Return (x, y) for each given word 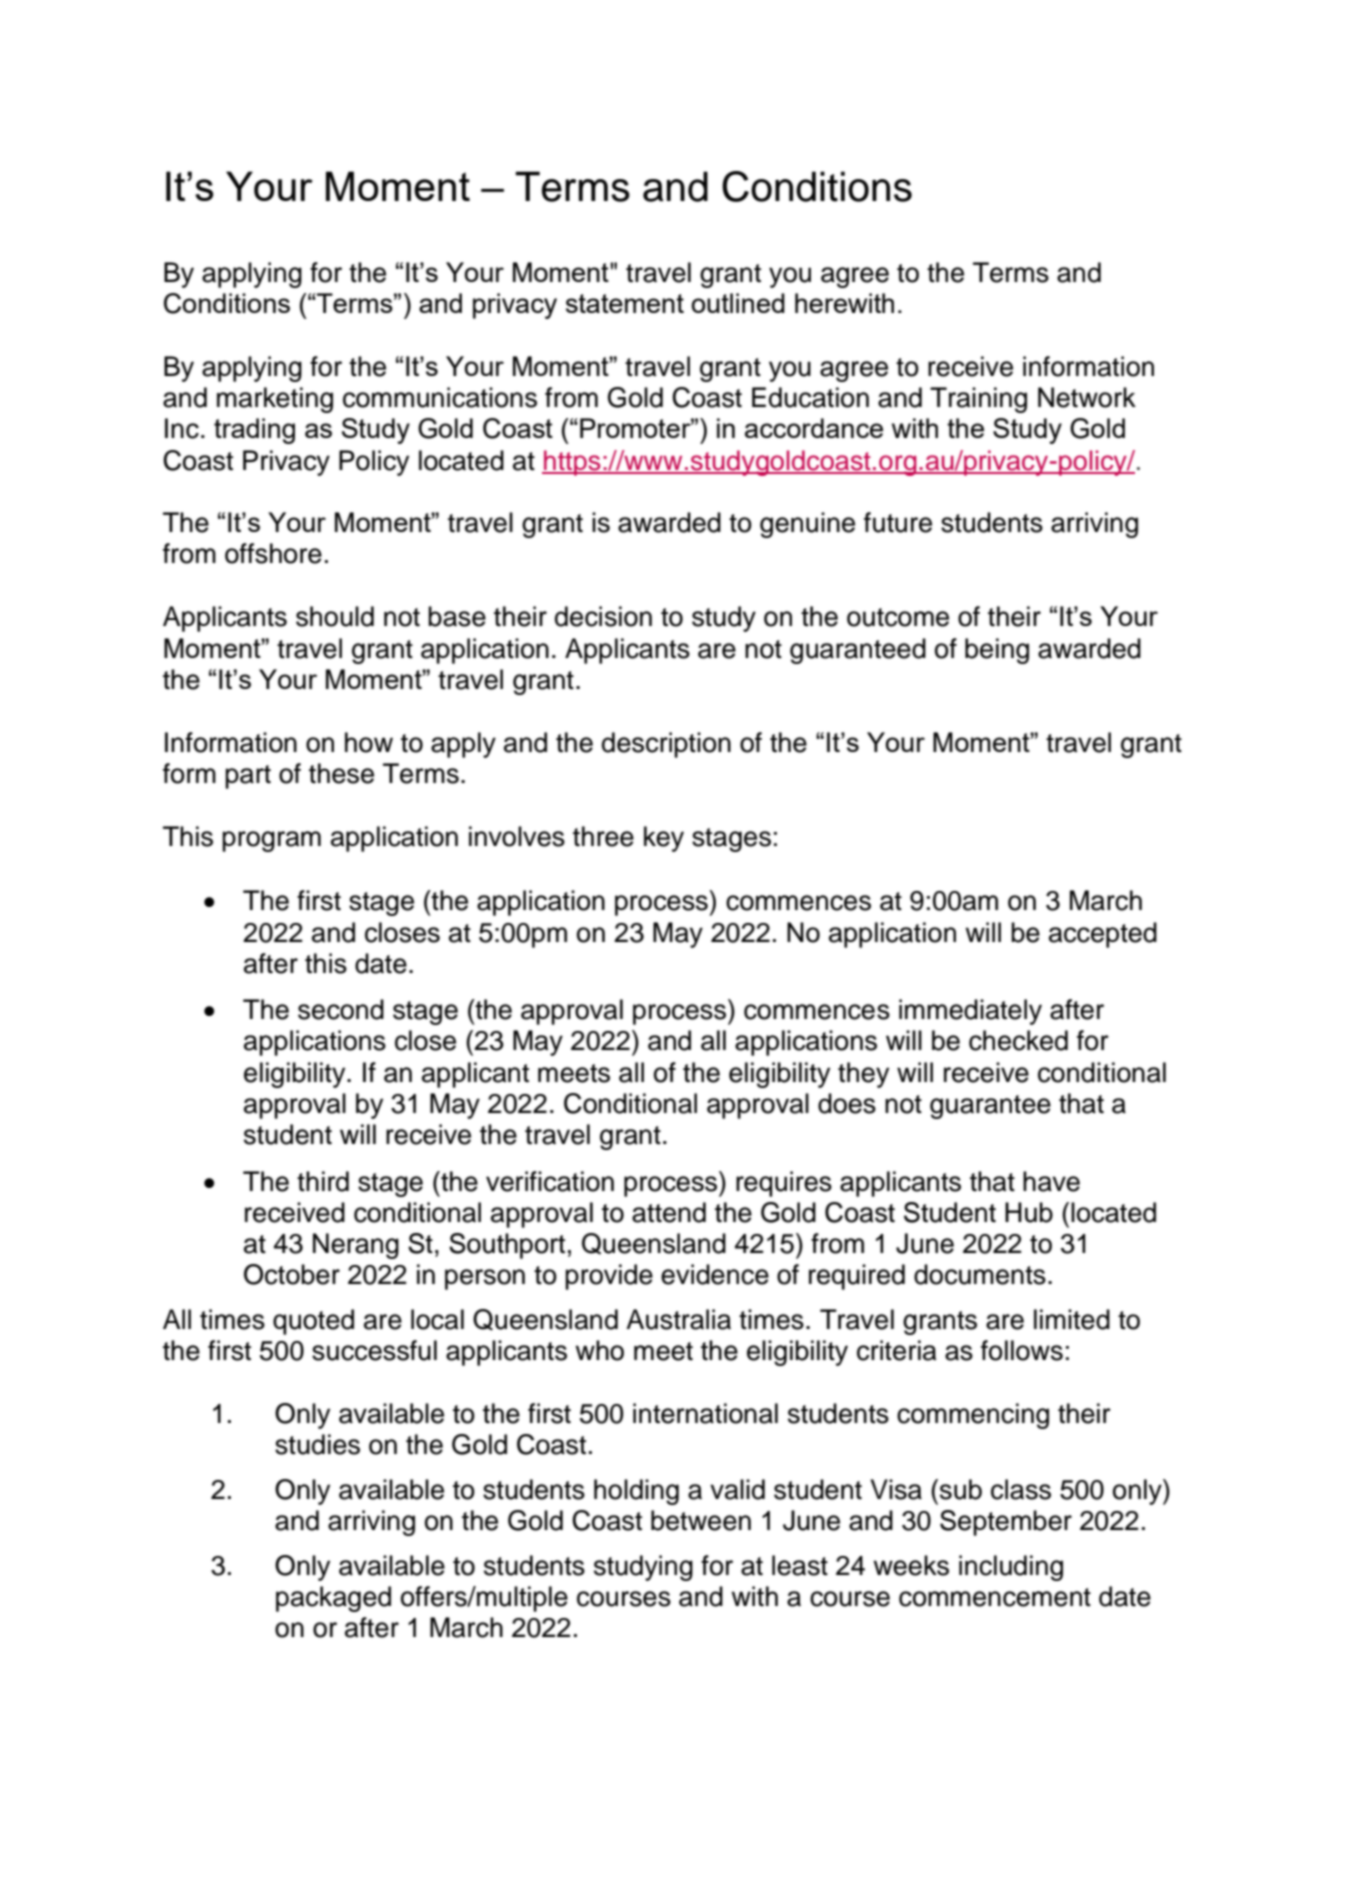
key (664, 839)
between (701, 1520)
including (1011, 1568)
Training (978, 400)
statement (625, 303)
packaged (333, 1599)
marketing (275, 400)
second (341, 1009)
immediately (970, 1012)
